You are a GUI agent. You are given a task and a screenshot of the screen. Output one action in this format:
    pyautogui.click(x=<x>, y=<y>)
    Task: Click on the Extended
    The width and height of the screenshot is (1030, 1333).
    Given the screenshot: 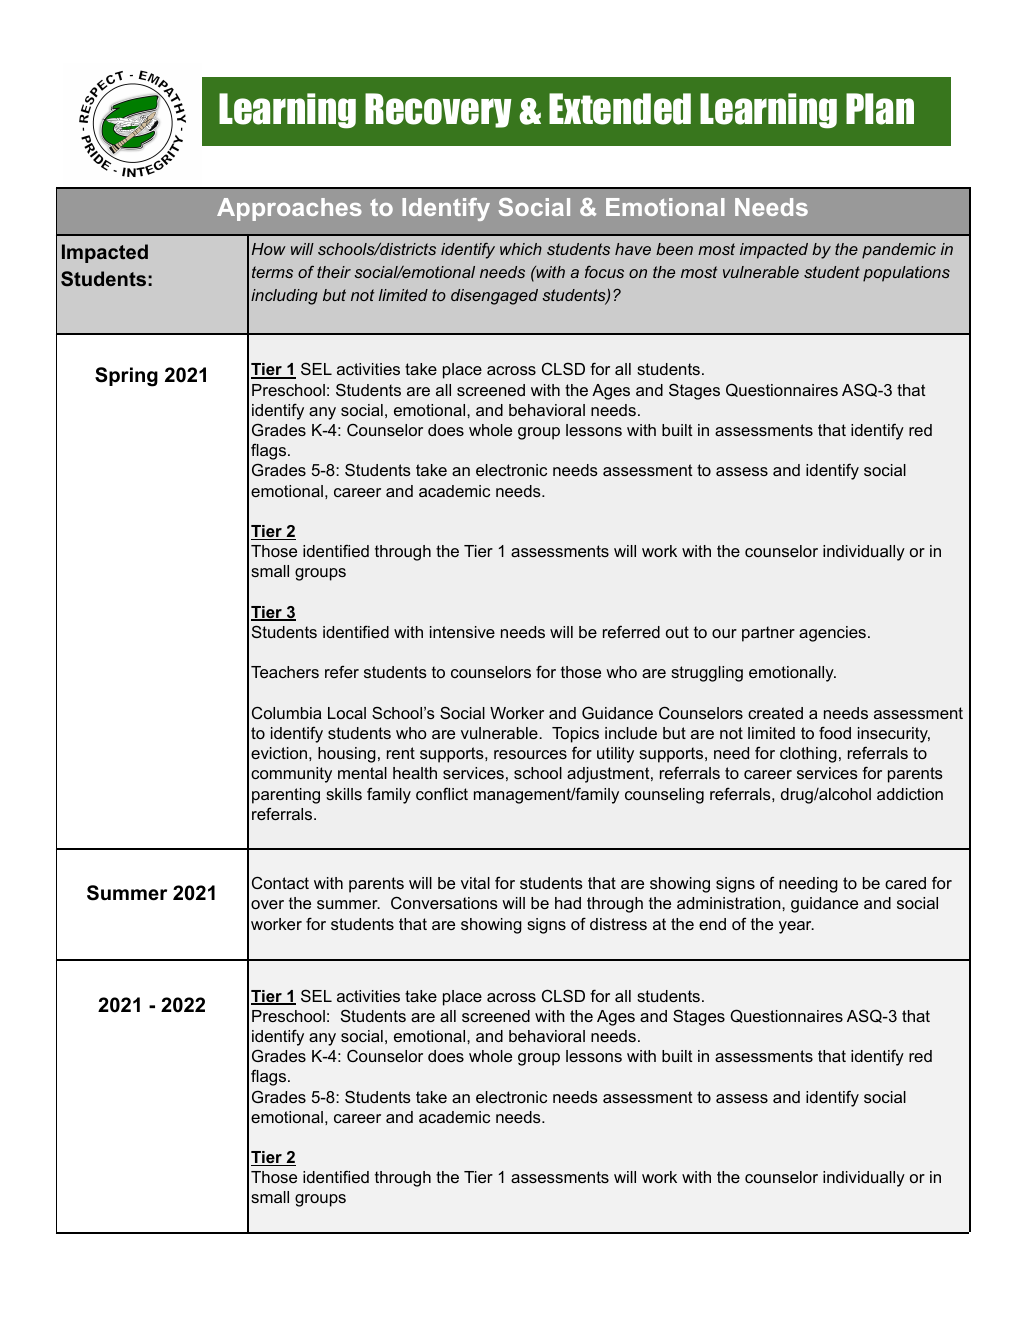 What is the action you would take?
    pyautogui.click(x=620, y=109)
